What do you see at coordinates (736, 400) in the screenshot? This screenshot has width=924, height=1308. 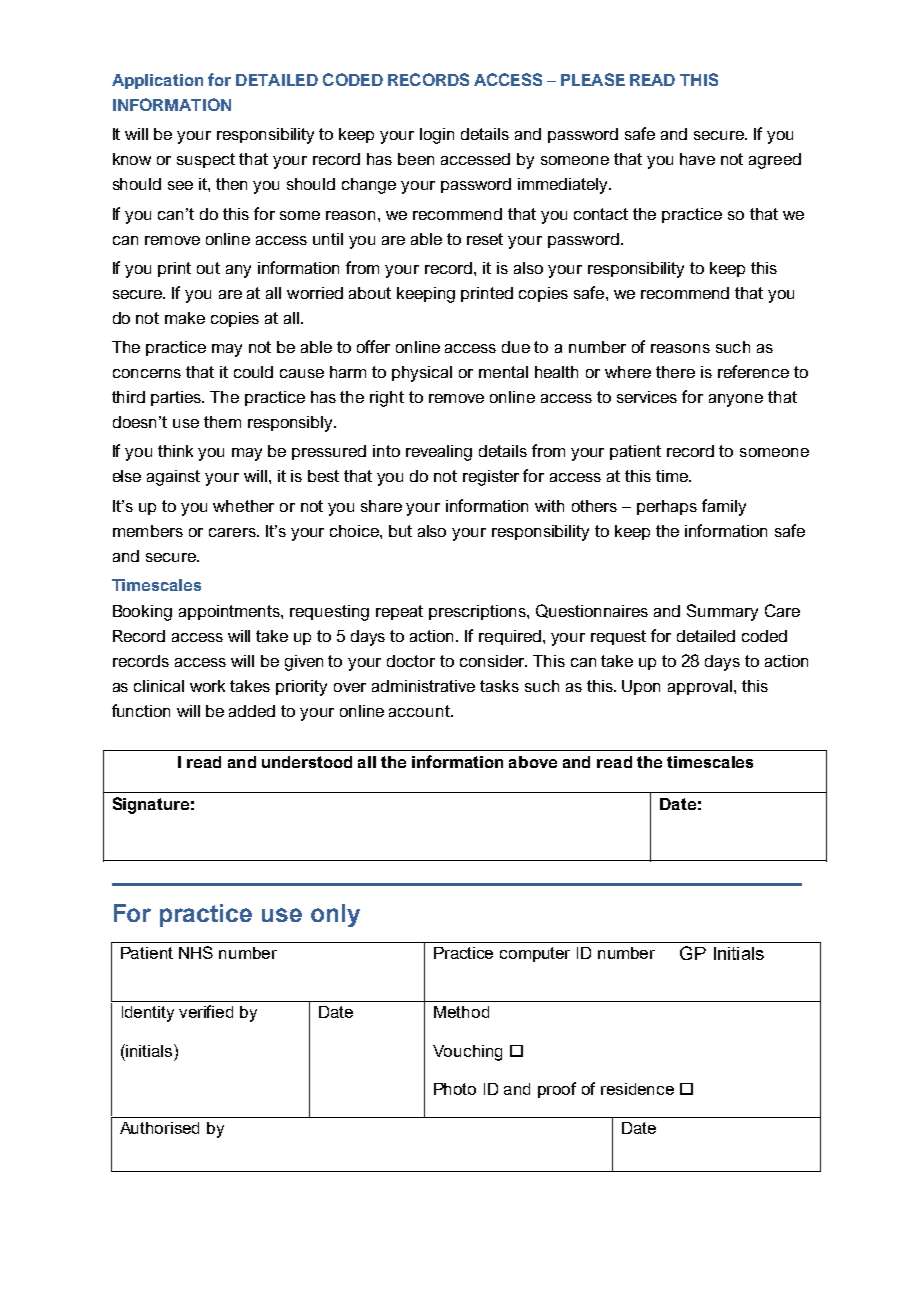 I see `anyone` at bounding box center [736, 400].
